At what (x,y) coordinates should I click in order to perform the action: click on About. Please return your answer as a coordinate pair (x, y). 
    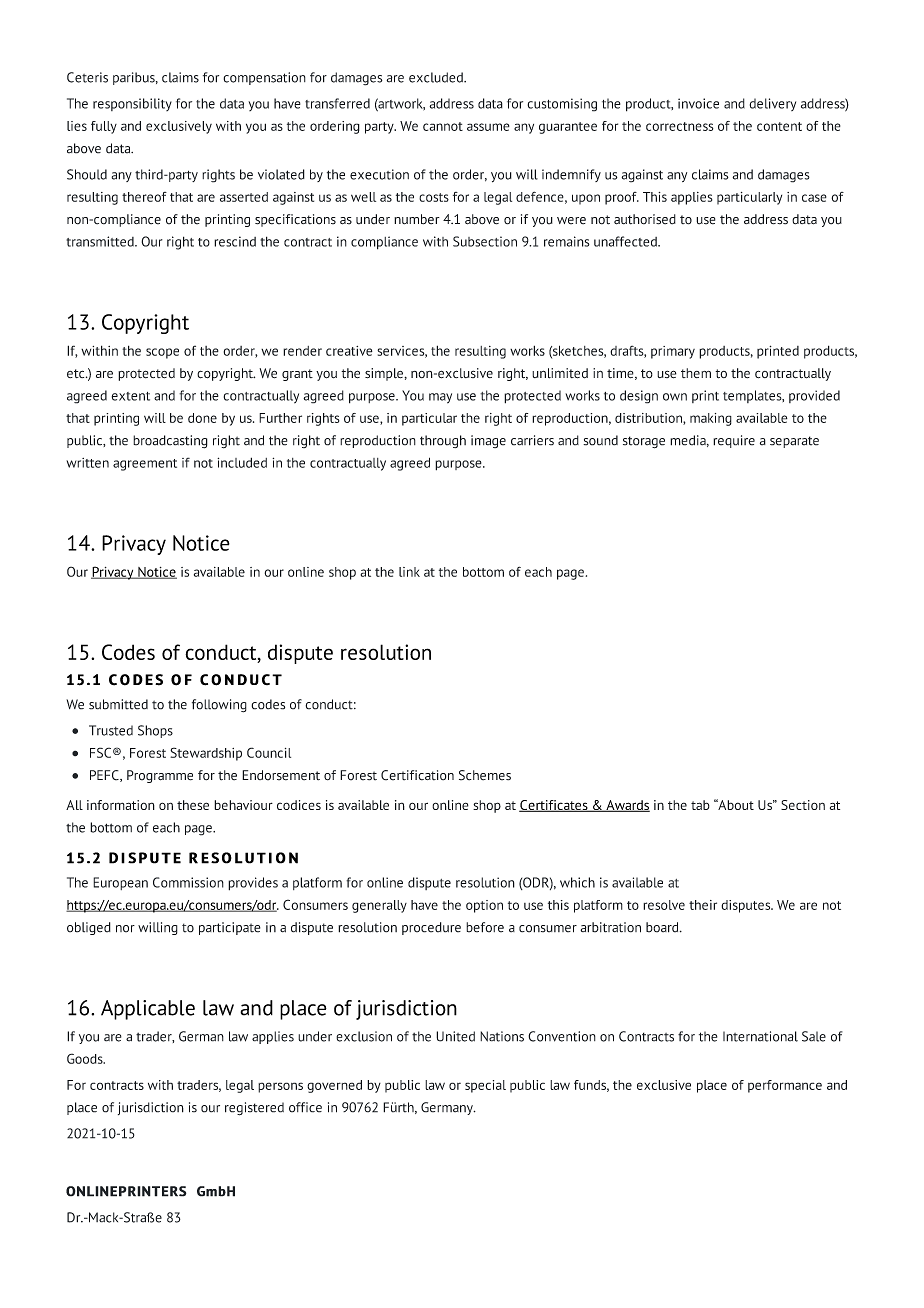
    Looking at the image, I should click on (735, 804).
